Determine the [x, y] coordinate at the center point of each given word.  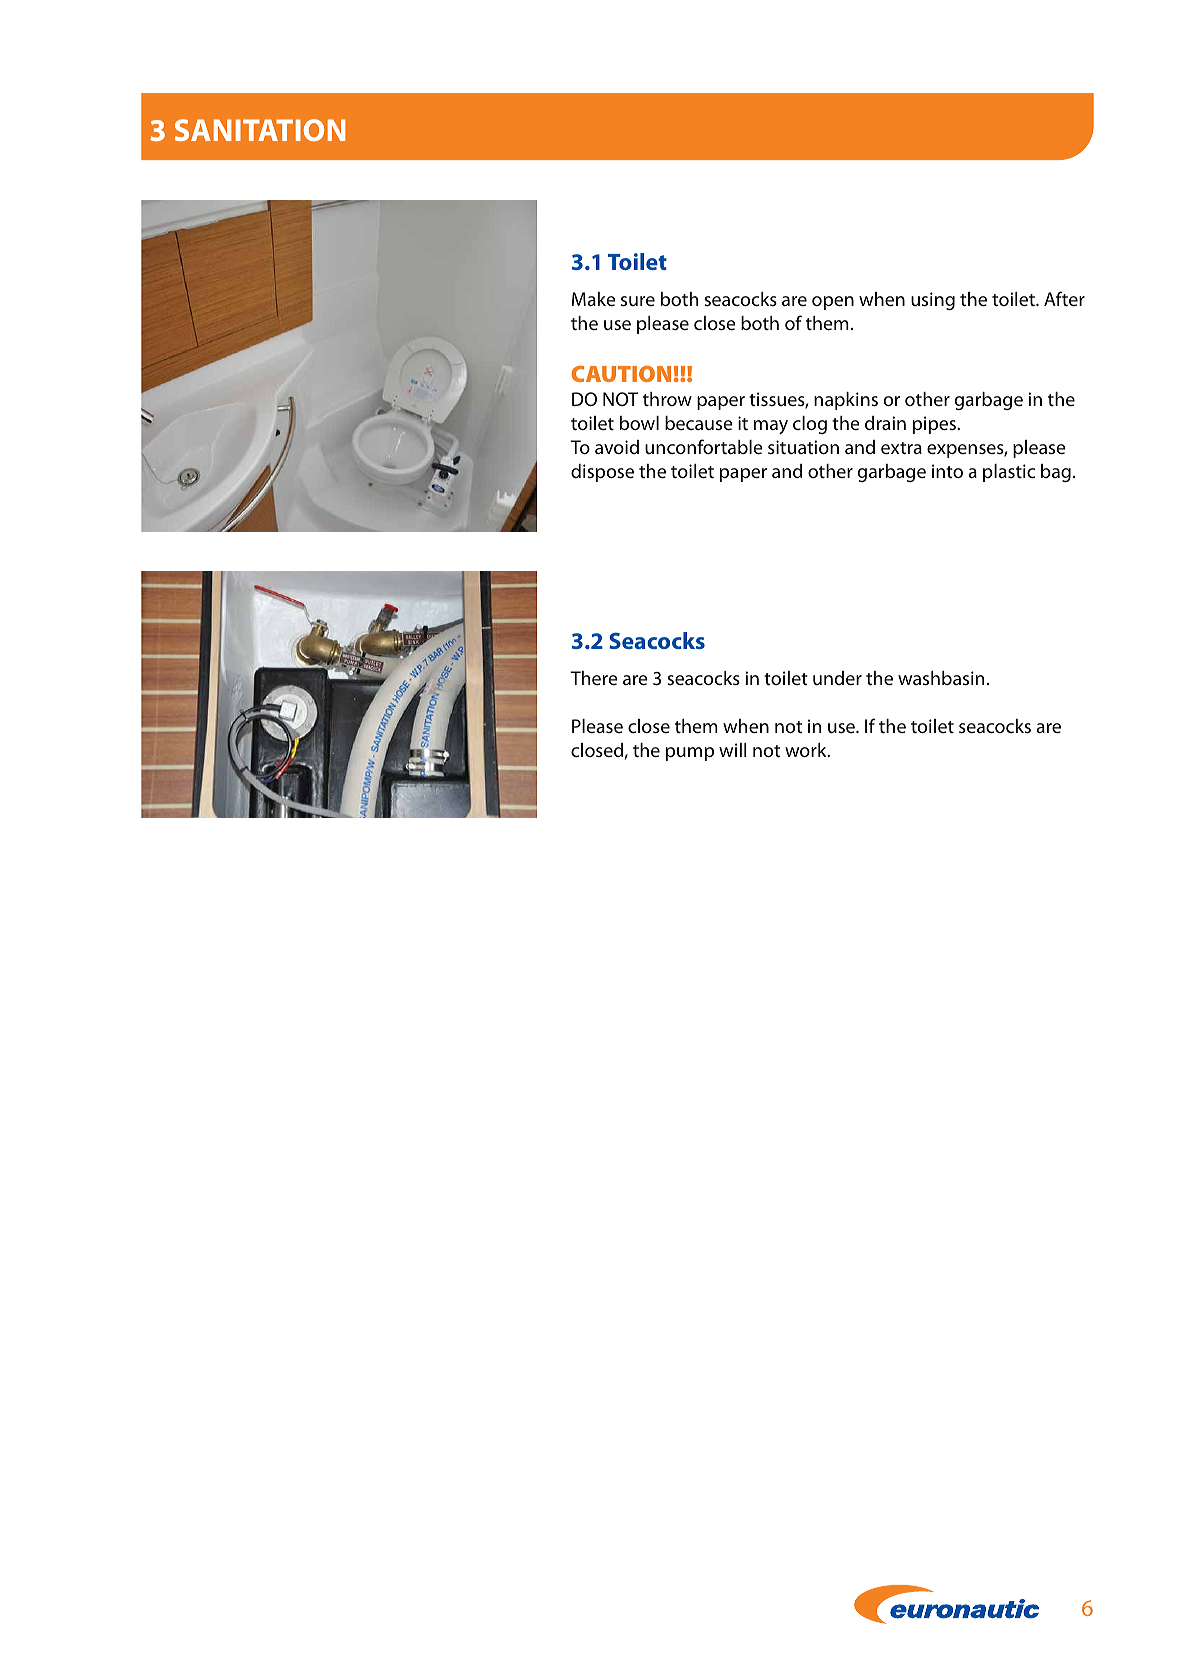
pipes [935, 425]
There [594, 678]
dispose [602, 473]
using [933, 301]
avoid [617, 447]
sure [638, 301]
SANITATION [260, 130]
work [807, 750]
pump [690, 754]
